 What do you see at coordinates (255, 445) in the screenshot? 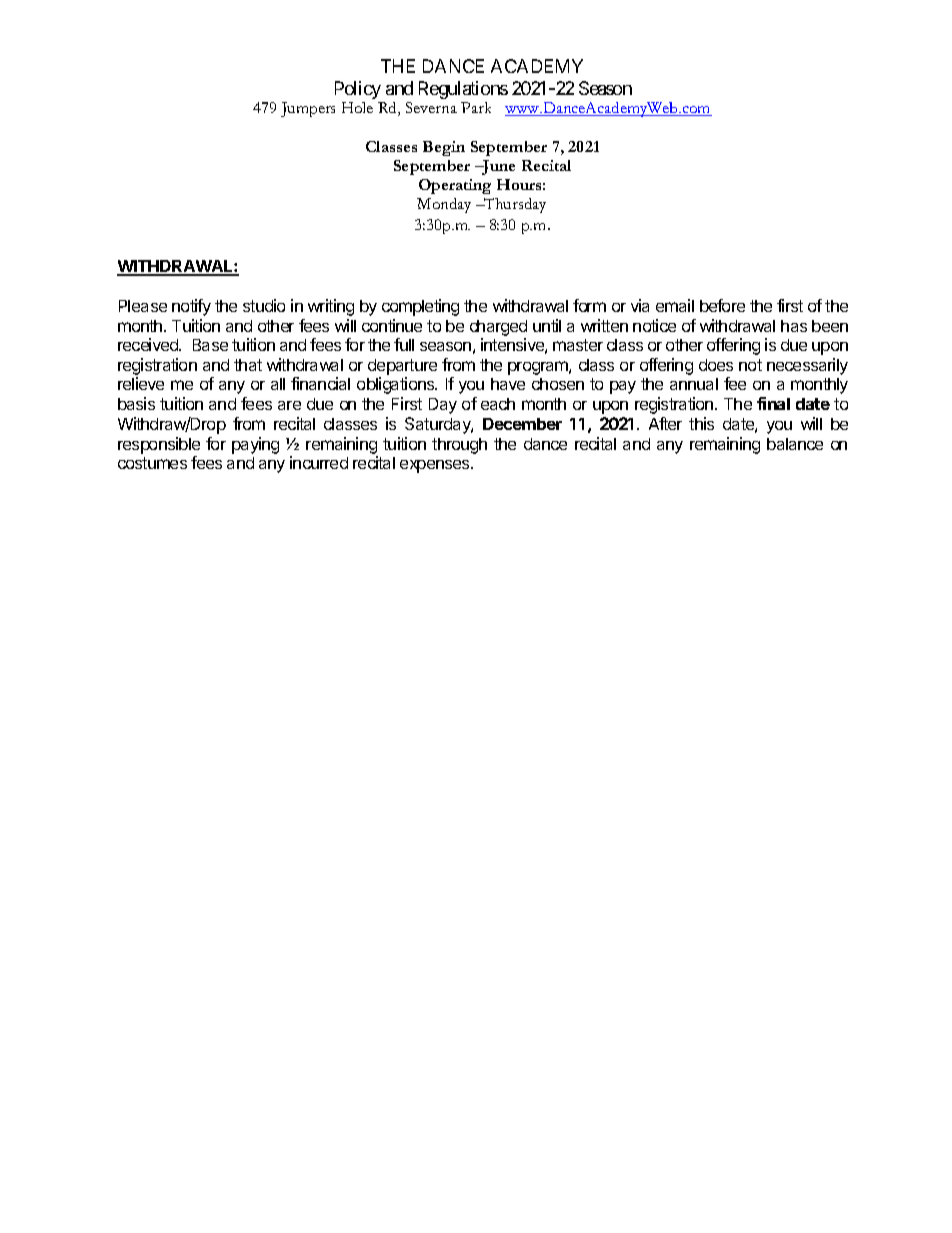
I see `paying` at bounding box center [255, 445].
